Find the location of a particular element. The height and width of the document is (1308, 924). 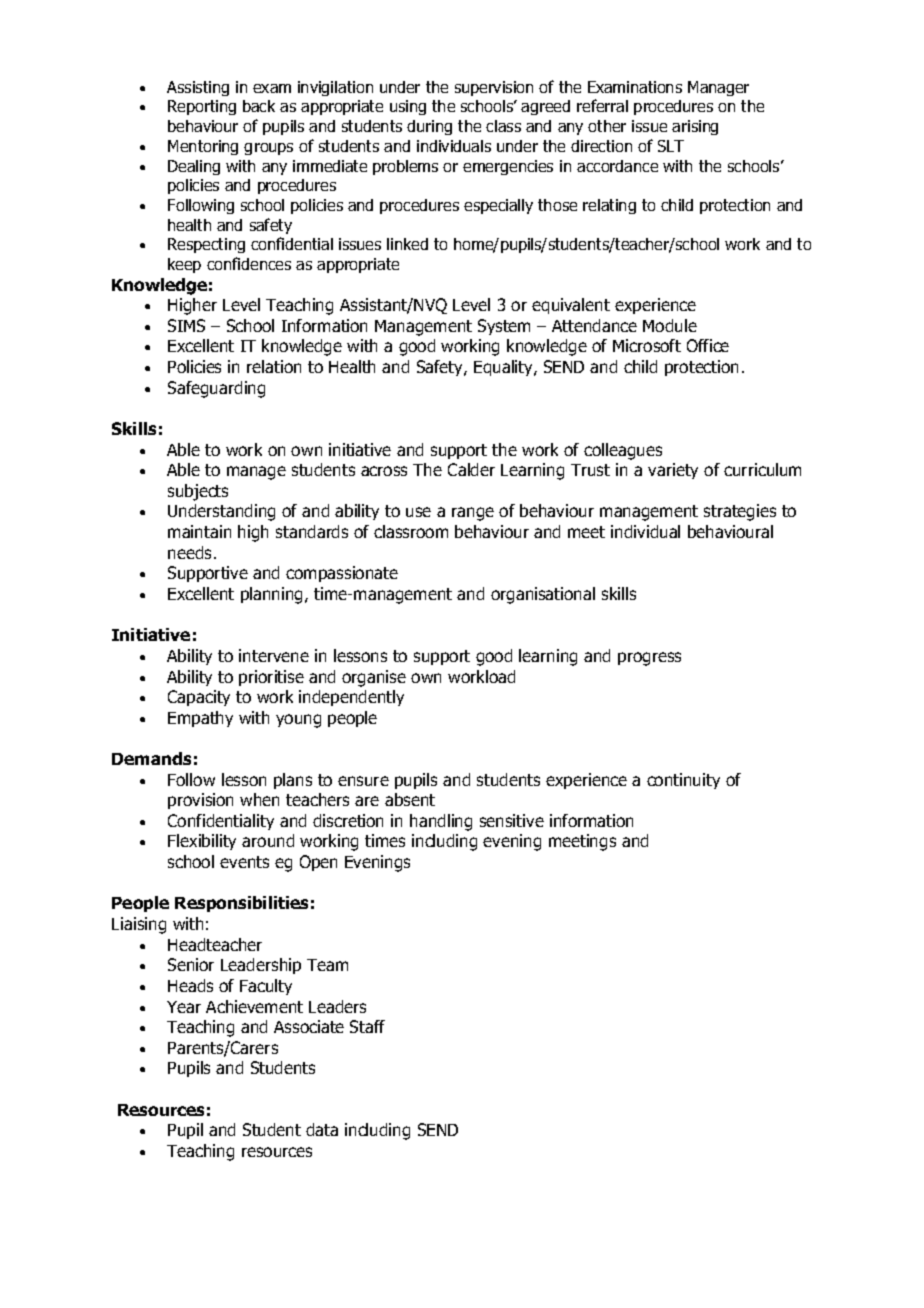

data is located at coordinates (322, 1129).
